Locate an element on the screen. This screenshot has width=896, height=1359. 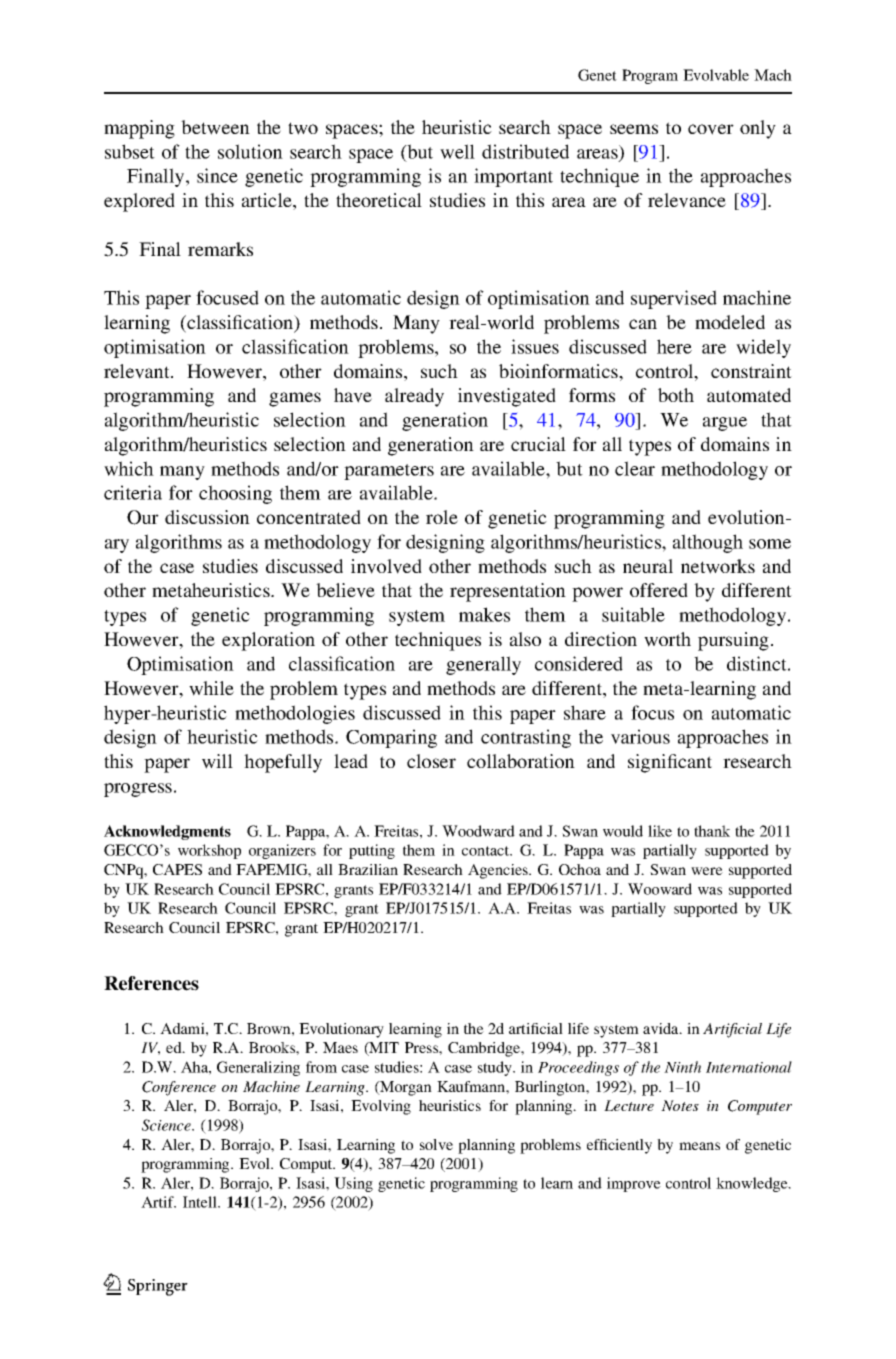
well is located at coordinates (457, 151).
